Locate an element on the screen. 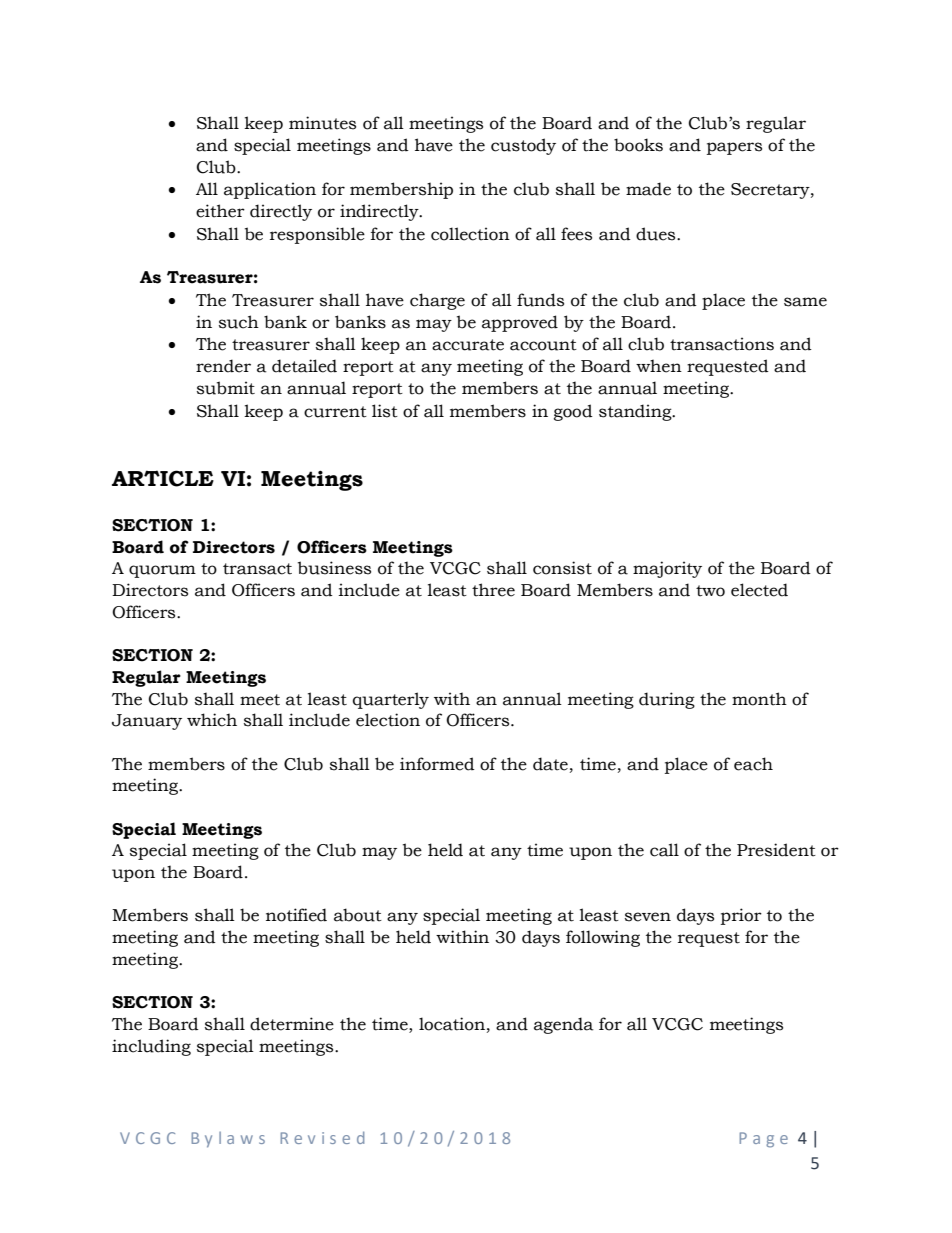 This screenshot has height=1233, width=952. application is located at coordinates (270, 190).
